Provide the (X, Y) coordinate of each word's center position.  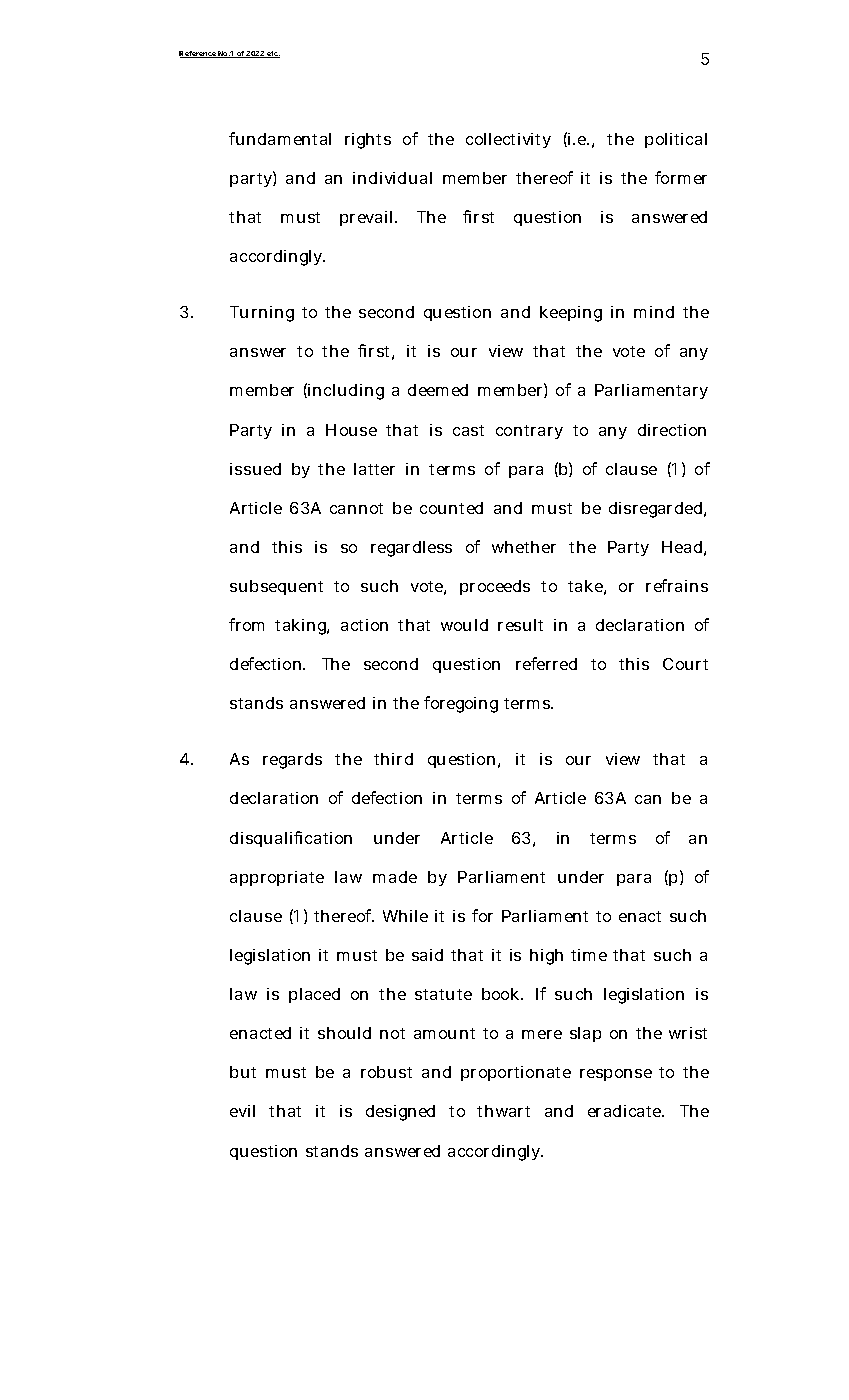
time (589, 955)
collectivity (508, 140)
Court (685, 664)
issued (255, 469)
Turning (262, 314)
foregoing (461, 704)
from (246, 624)
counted (451, 508)
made (395, 877)
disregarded (655, 510)
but (243, 1072)
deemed (438, 390)
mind (654, 312)
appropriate (277, 878)
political (676, 140)
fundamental (280, 138)
